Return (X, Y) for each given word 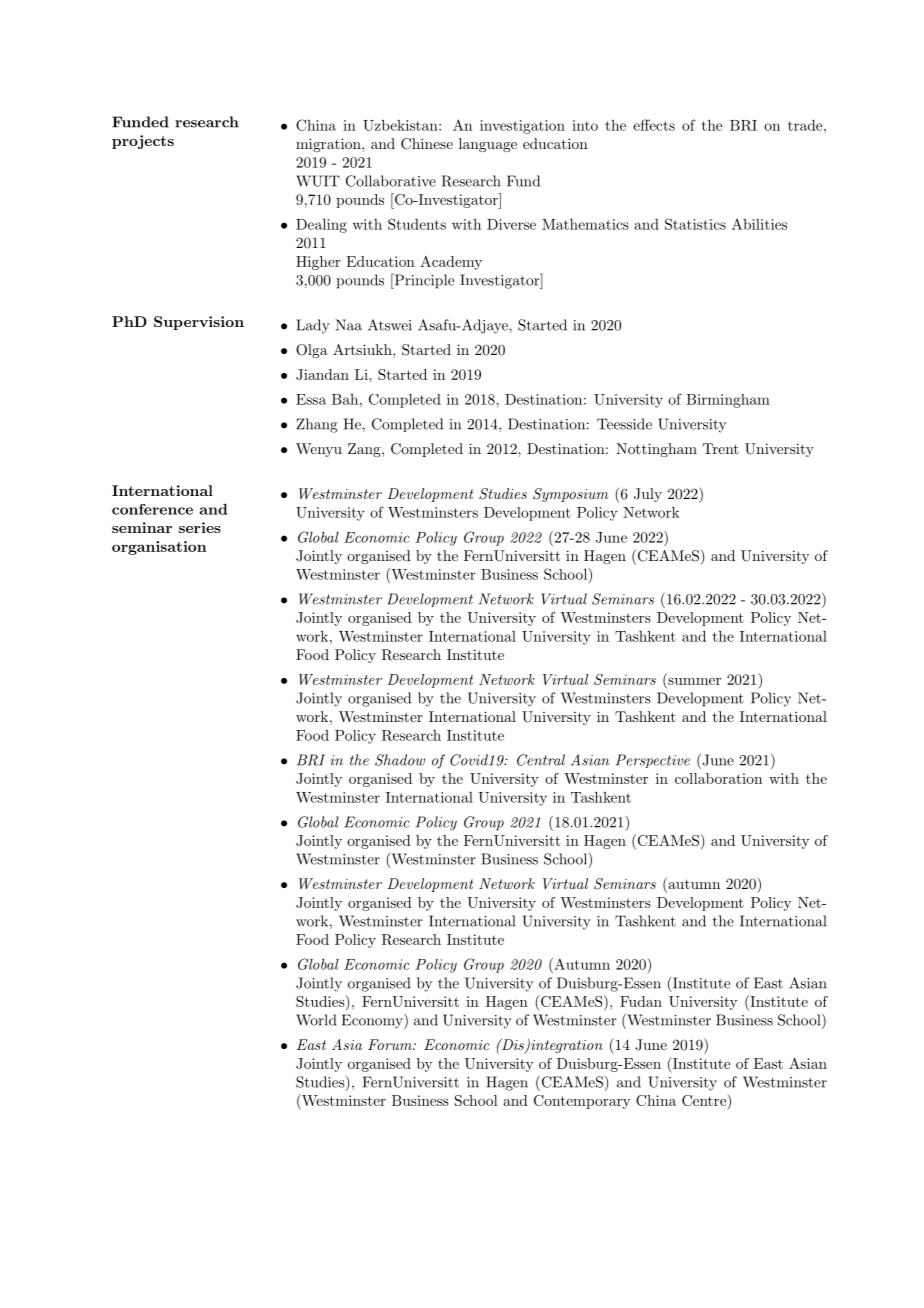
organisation (159, 548)
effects (654, 125)
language (488, 145)
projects (143, 142)
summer (694, 681)
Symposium (570, 495)
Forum (391, 1044)
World (316, 1020)
